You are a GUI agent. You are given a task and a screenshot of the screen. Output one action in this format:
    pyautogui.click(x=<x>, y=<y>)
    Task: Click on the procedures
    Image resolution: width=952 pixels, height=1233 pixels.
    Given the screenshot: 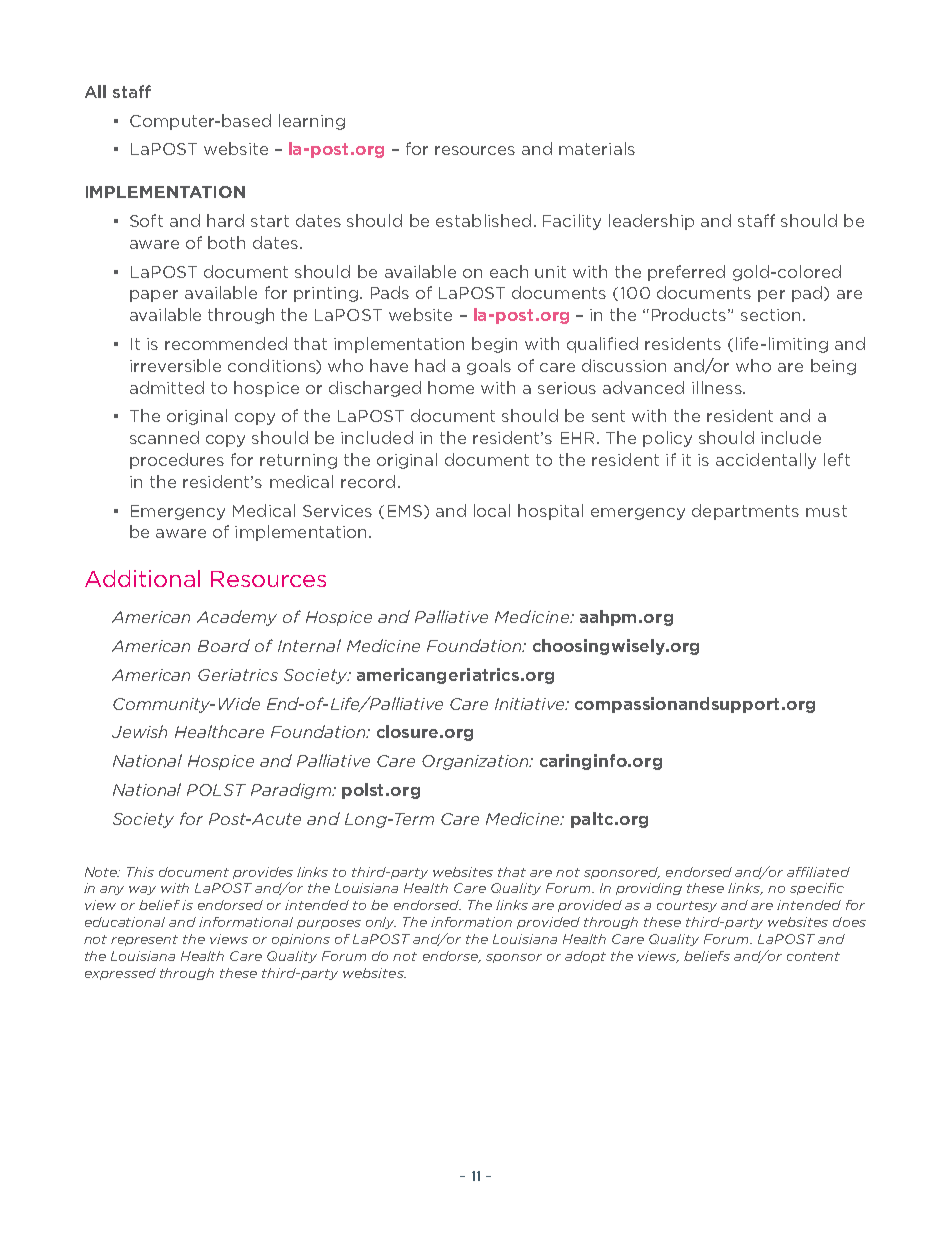 What is the action you would take?
    pyautogui.click(x=177, y=461)
